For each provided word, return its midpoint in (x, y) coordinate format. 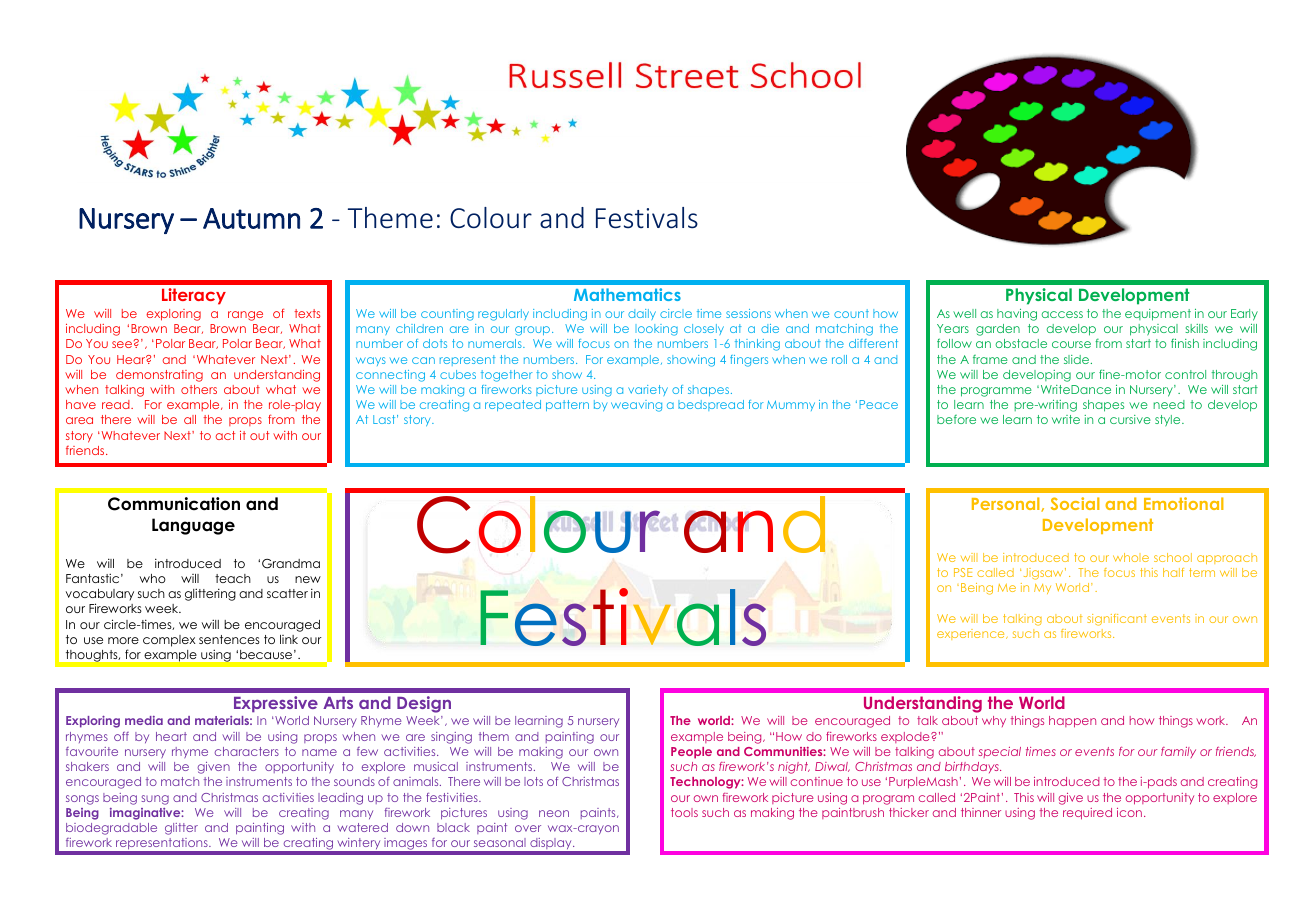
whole (1131, 557)
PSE (963, 572)
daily (642, 314)
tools (684, 812)
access (1062, 314)
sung (155, 800)
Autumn (251, 218)
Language (193, 526)
